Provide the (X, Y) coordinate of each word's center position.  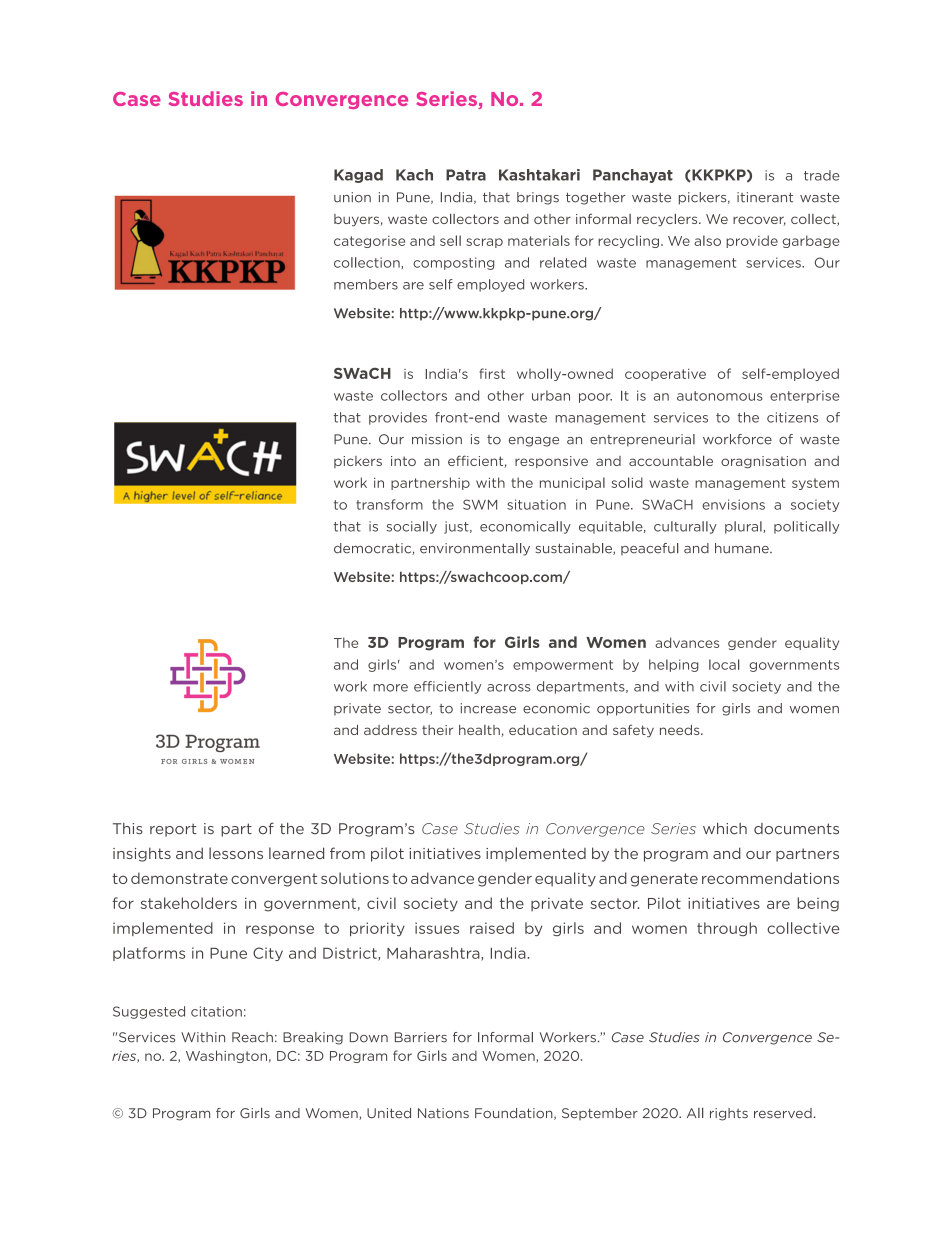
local (724, 664)
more (390, 688)
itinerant (765, 197)
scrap (484, 243)
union (352, 197)
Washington (226, 1056)
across (509, 688)
